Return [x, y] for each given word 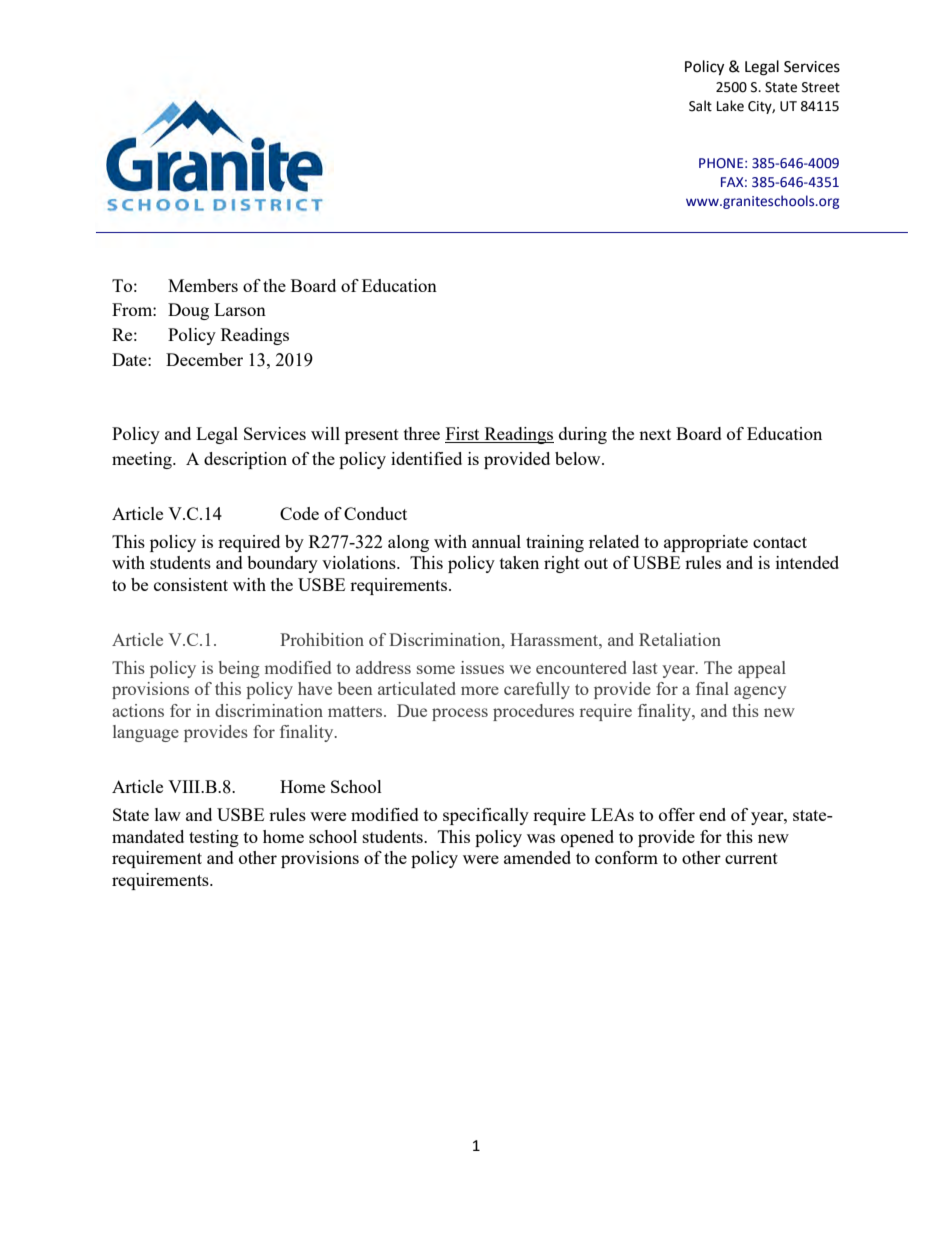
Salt [700, 106]
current [751, 858]
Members [203, 285]
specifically [486, 816]
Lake [730, 106]
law [168, 814]
